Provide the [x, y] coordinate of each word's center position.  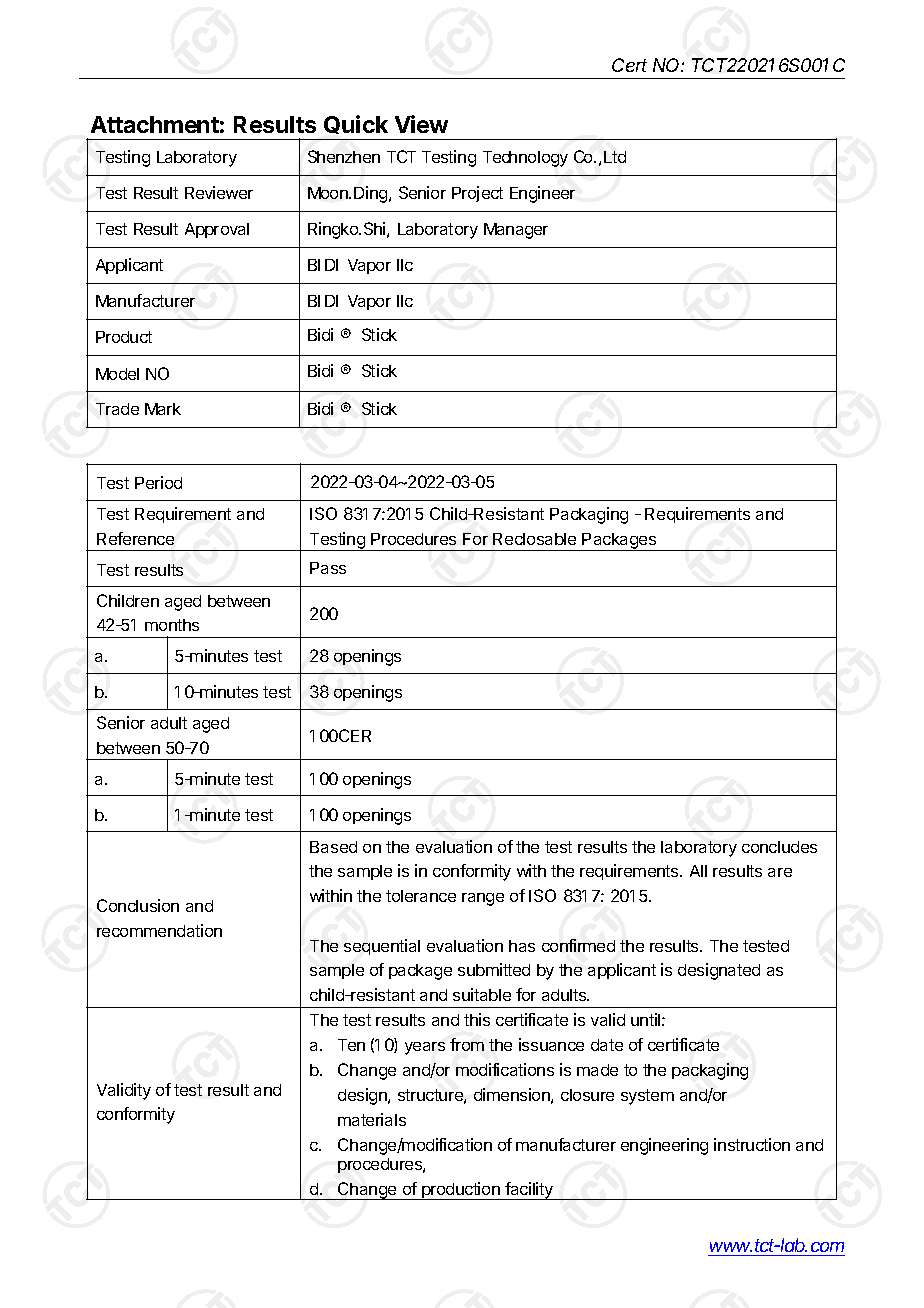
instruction [752, 1144]
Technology [525, 159]
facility [529, 1191]
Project [477, 194]
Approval [217, 230]
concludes [779, 847]
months [172, 625]
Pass [328, 568]
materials [372, 1119]
